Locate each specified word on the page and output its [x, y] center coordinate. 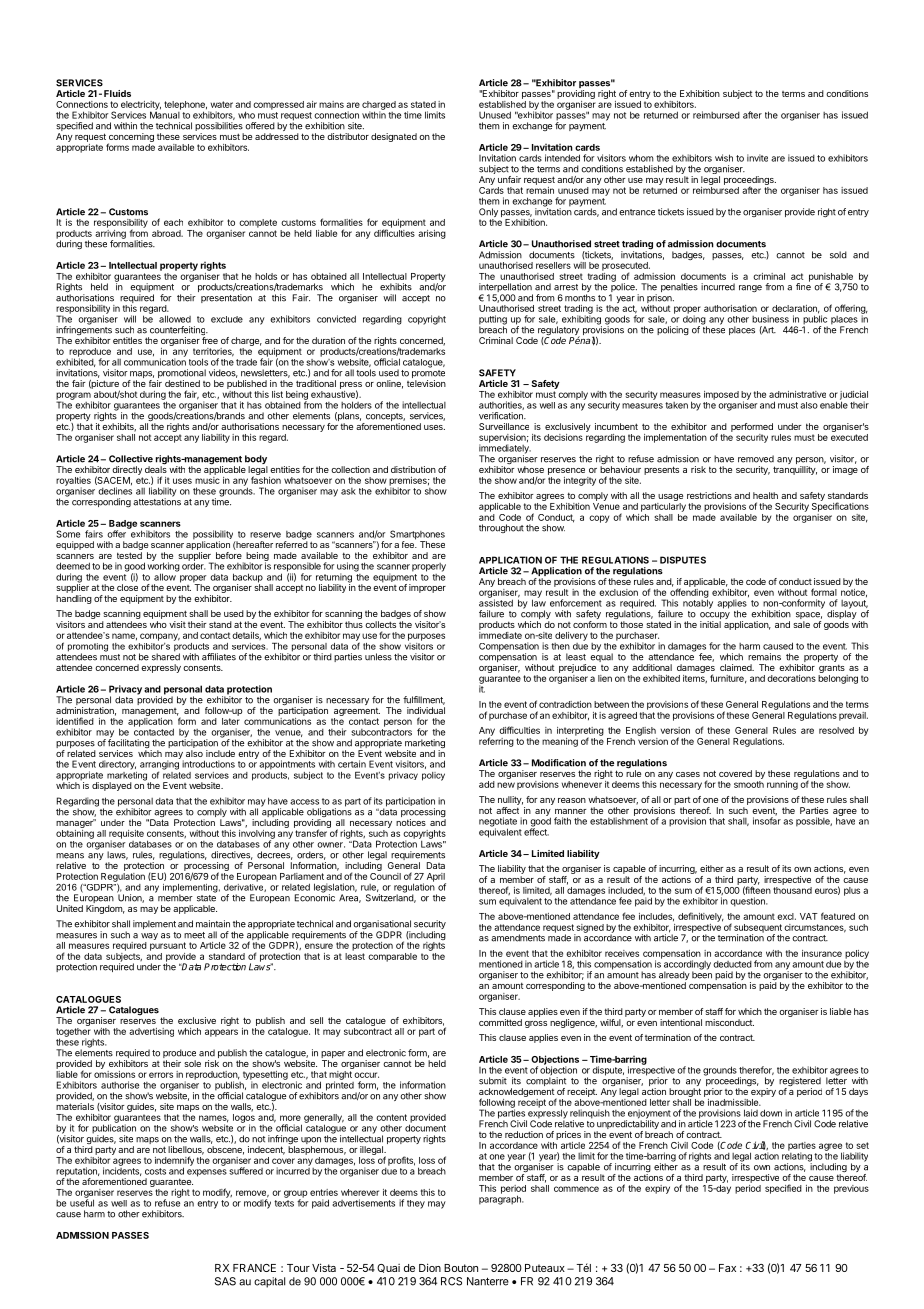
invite [757, 158]
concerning [131, 138]
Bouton [461, 1268]
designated [394, 137]
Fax [727, 1268]
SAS [225, 1281]
